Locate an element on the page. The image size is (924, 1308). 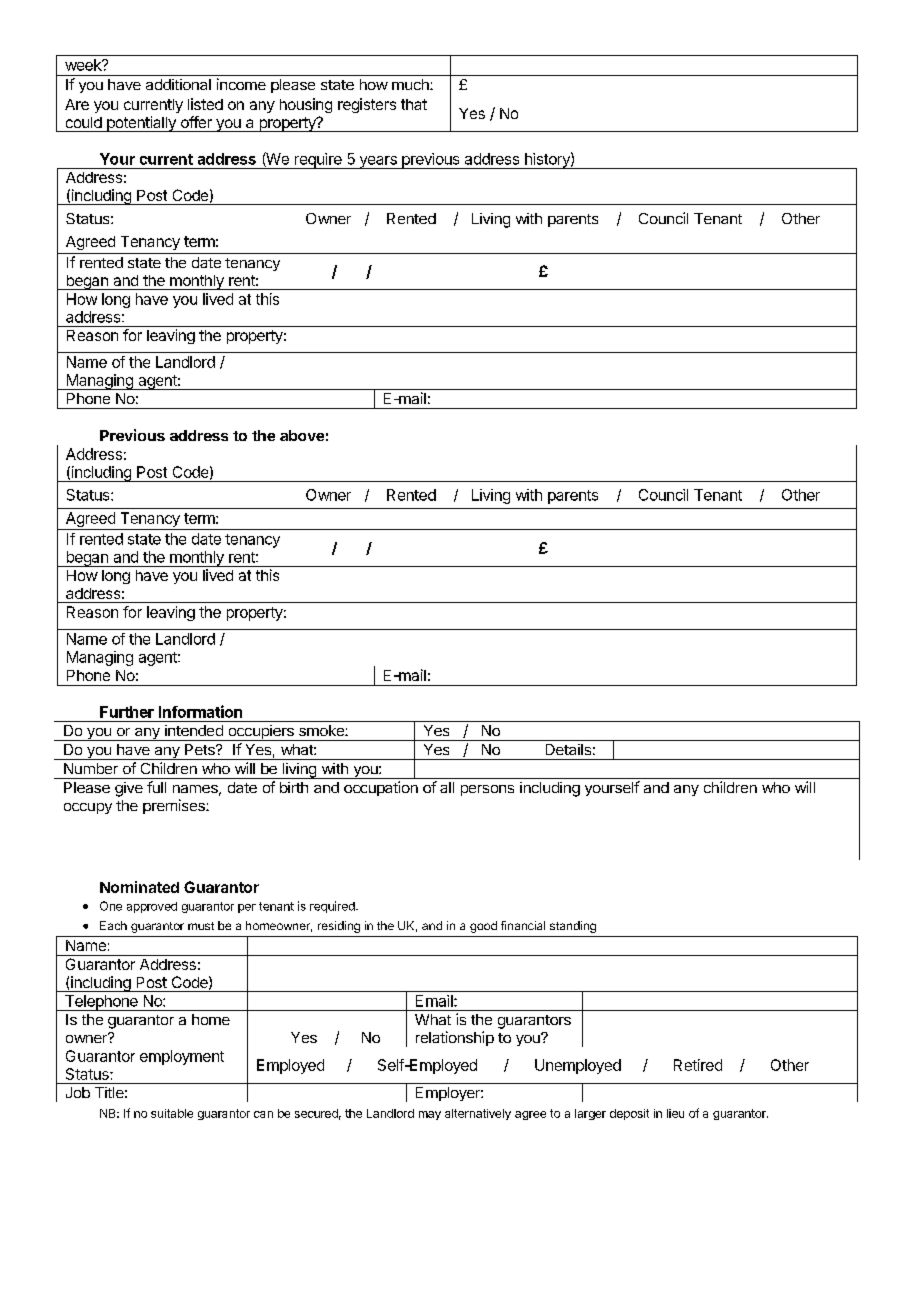
suitable is located at coordinates (172, 1113).
